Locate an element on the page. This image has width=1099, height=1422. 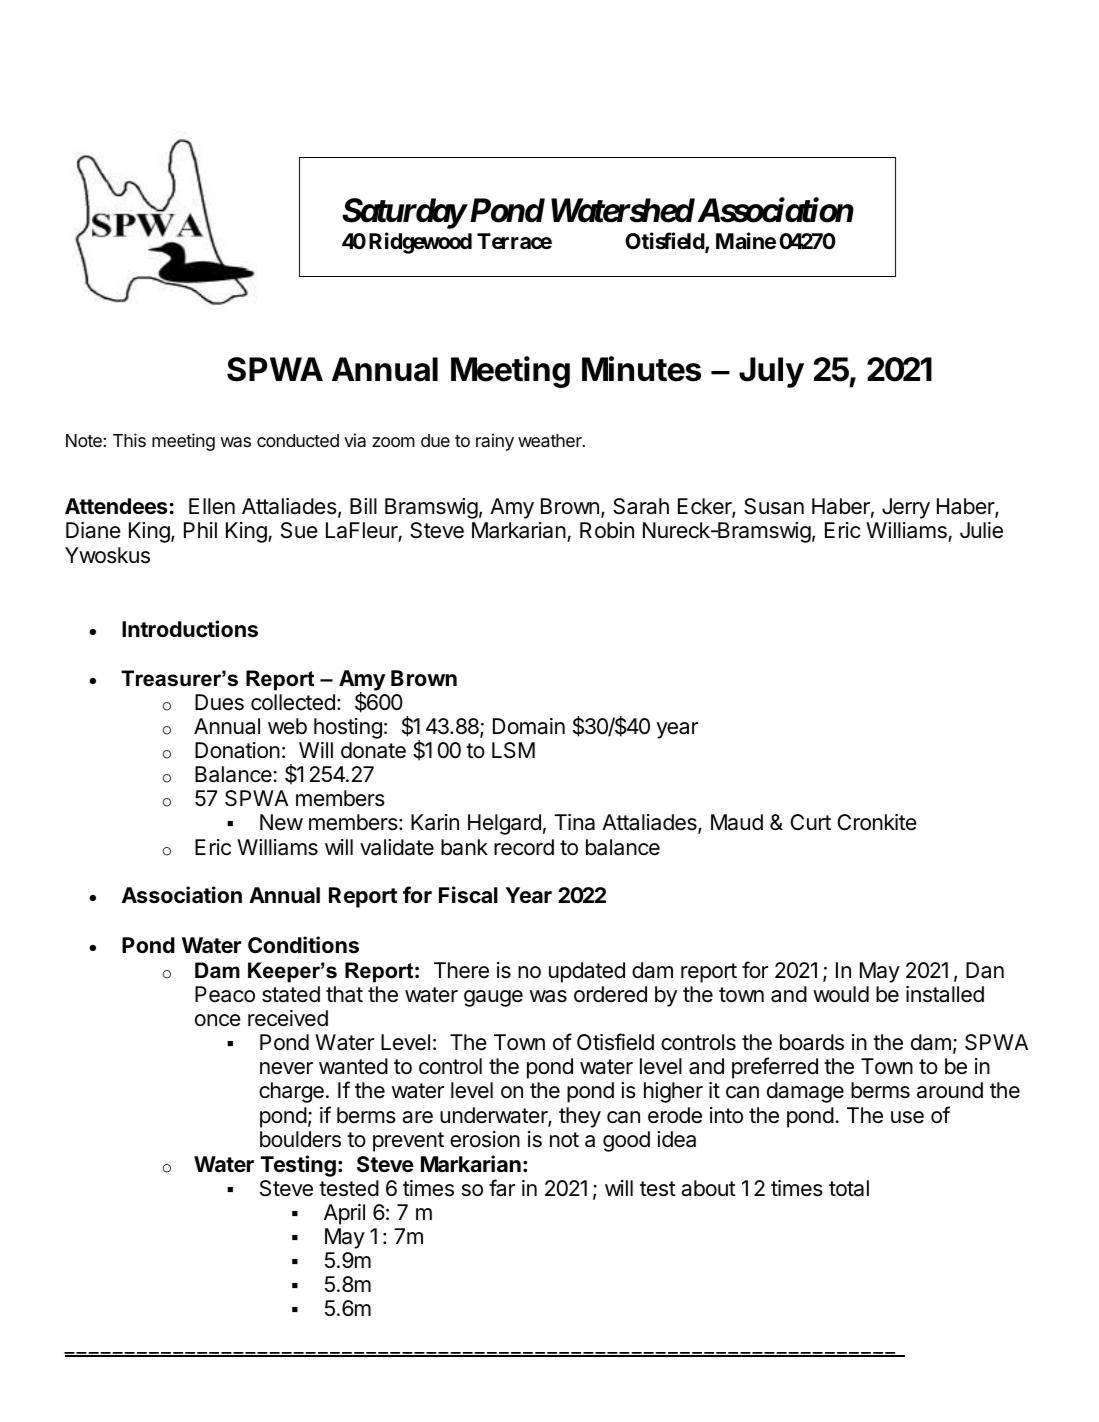
Cronkite is located at coordinates (877, 822).
